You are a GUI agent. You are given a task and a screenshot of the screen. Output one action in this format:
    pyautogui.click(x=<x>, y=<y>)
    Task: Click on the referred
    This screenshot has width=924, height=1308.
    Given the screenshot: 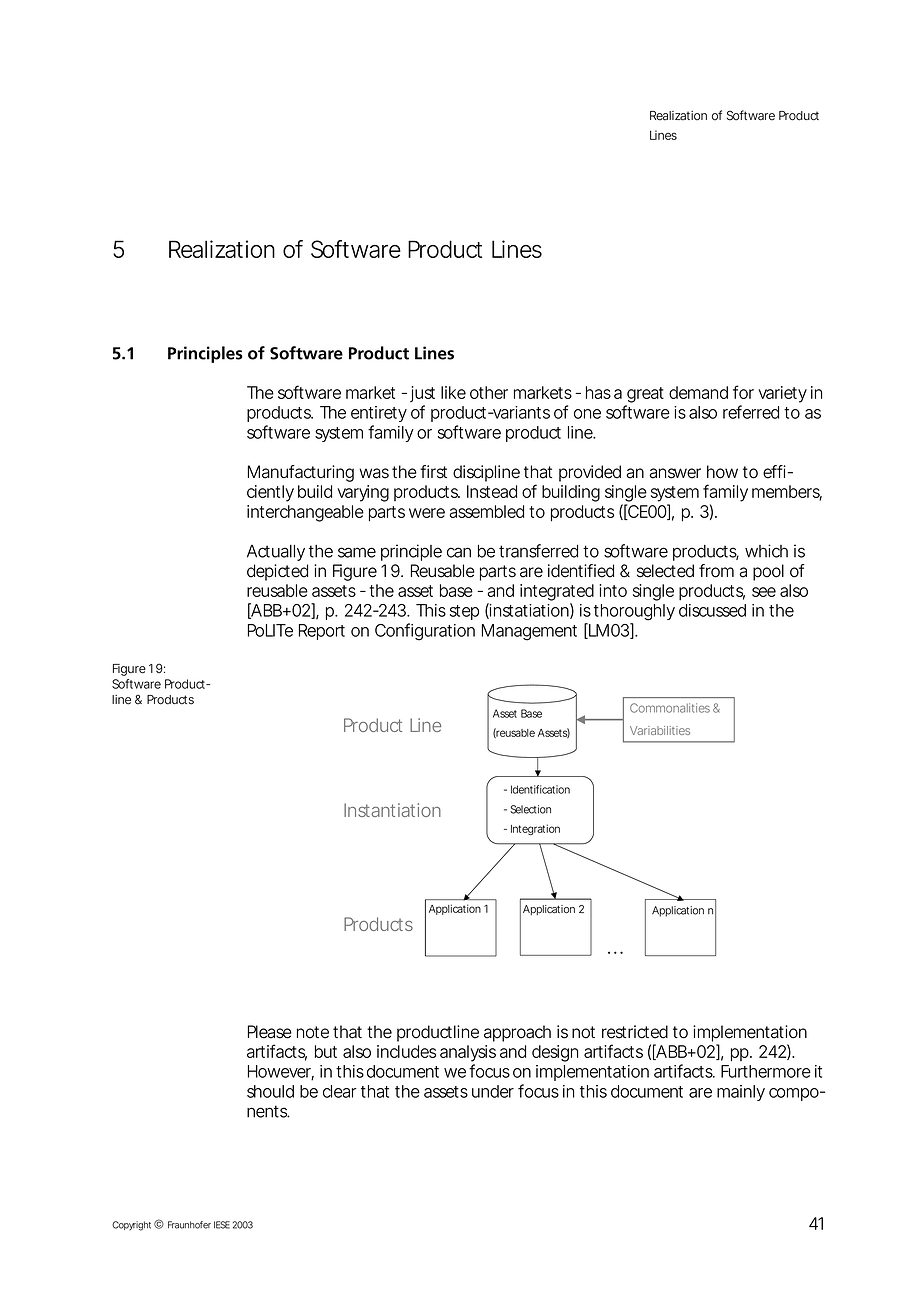 What is the action you would take?
    pyautogui.click(x=751, y=412)
